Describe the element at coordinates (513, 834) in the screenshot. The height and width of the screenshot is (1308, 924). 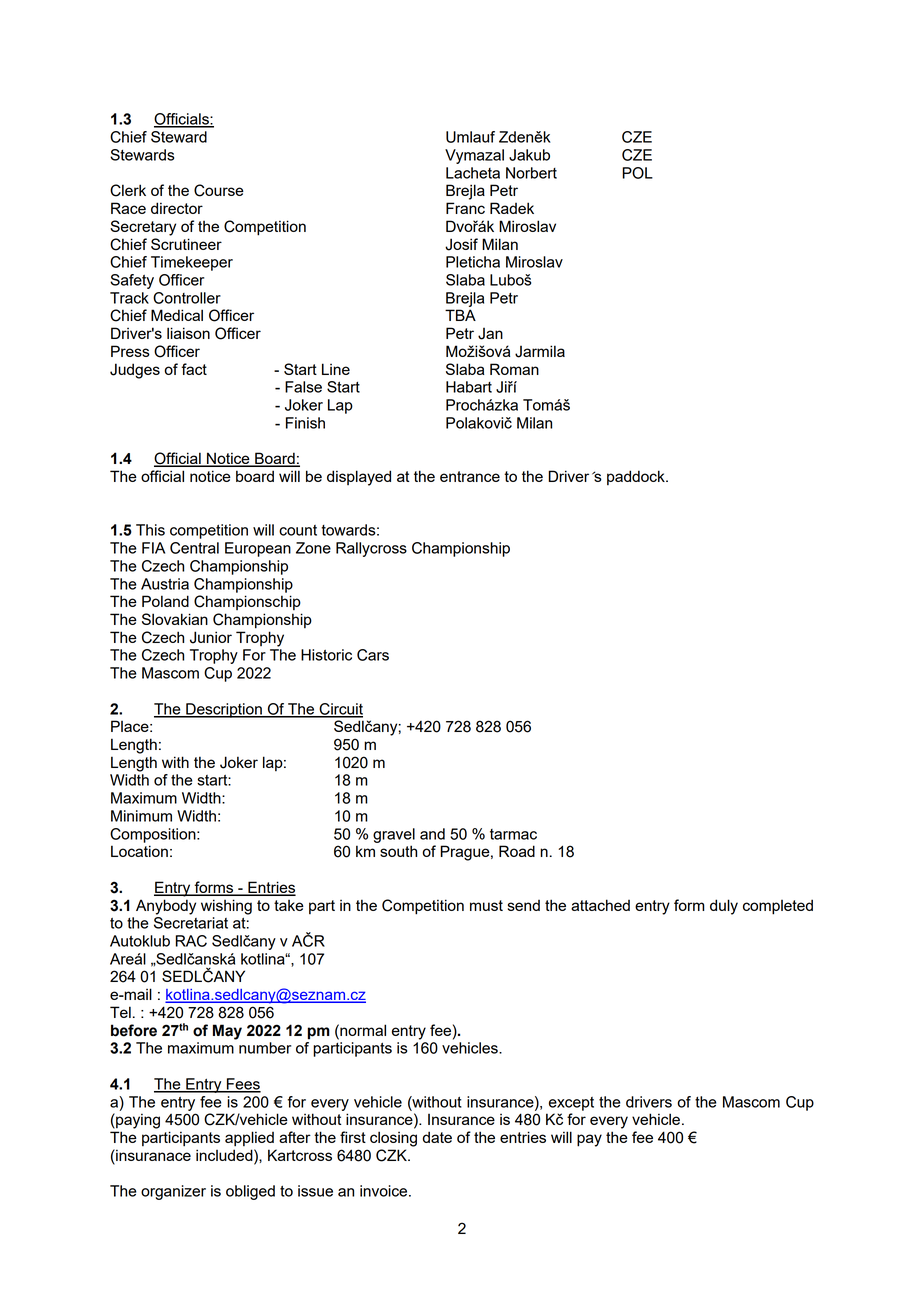
I see `tarmac` at that location.
